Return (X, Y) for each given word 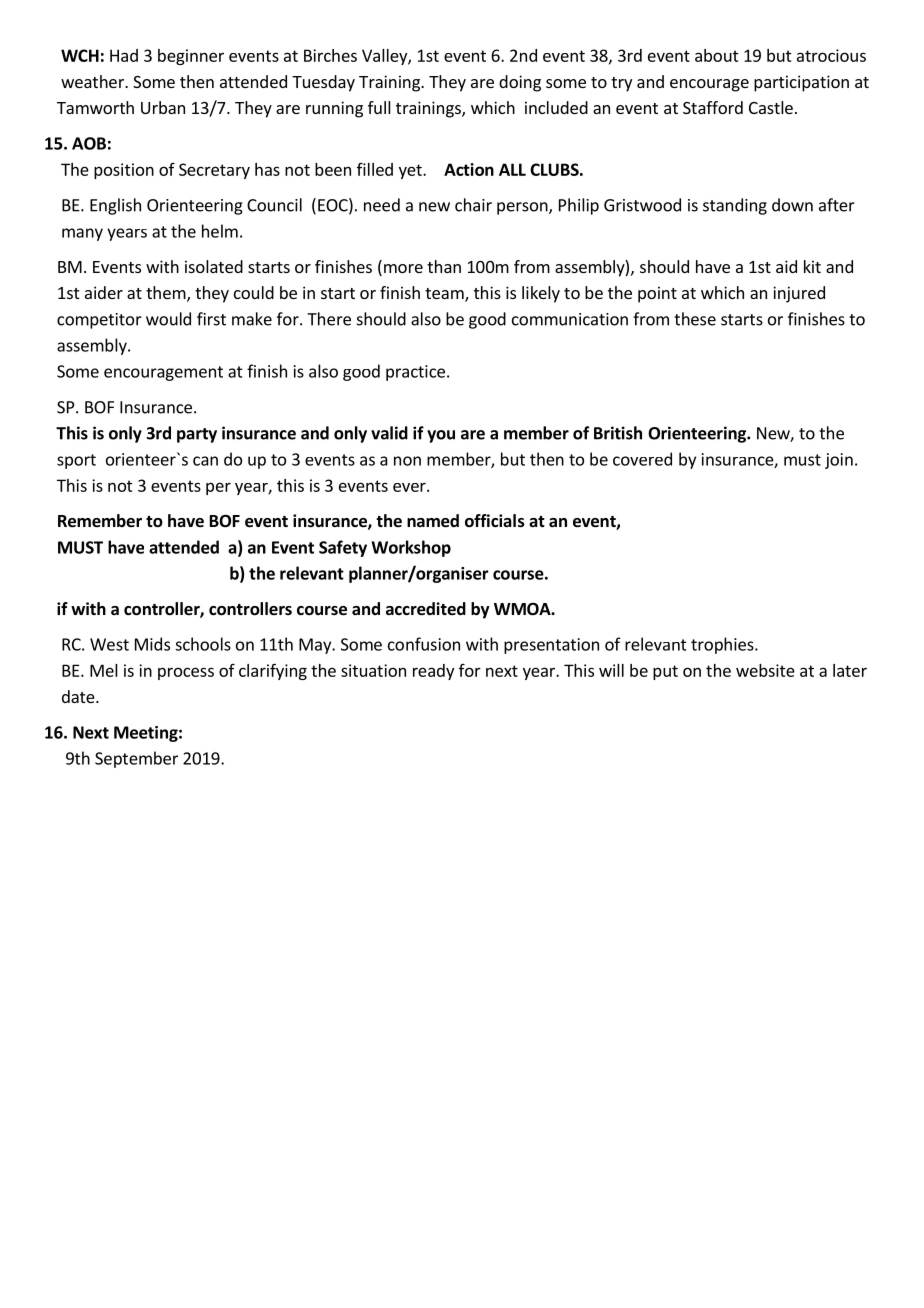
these (695, 319)
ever (410, 487)
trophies (723, 645)
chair (473, 205)
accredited (426, 609)
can (205, 461)
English (115, 206)
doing (520, 83)
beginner (191, 57)
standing (735, 206)
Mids (152, 644)
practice (415, 373)
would (168, 319)
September (136, 759)
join (839, 461)
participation (801, 83)
